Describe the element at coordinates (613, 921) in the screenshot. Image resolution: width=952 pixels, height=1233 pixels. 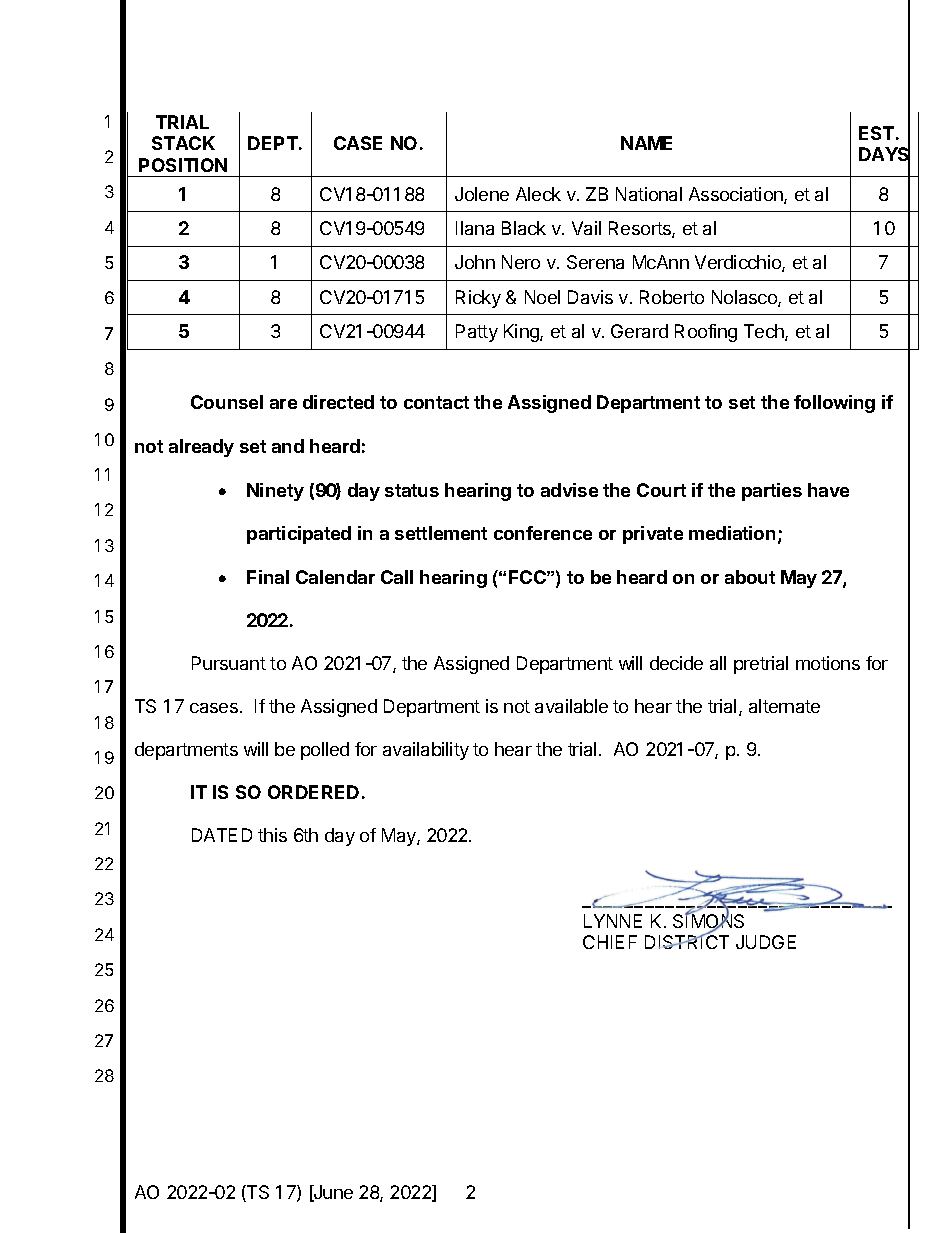
I see `LYNNE` at that location.
